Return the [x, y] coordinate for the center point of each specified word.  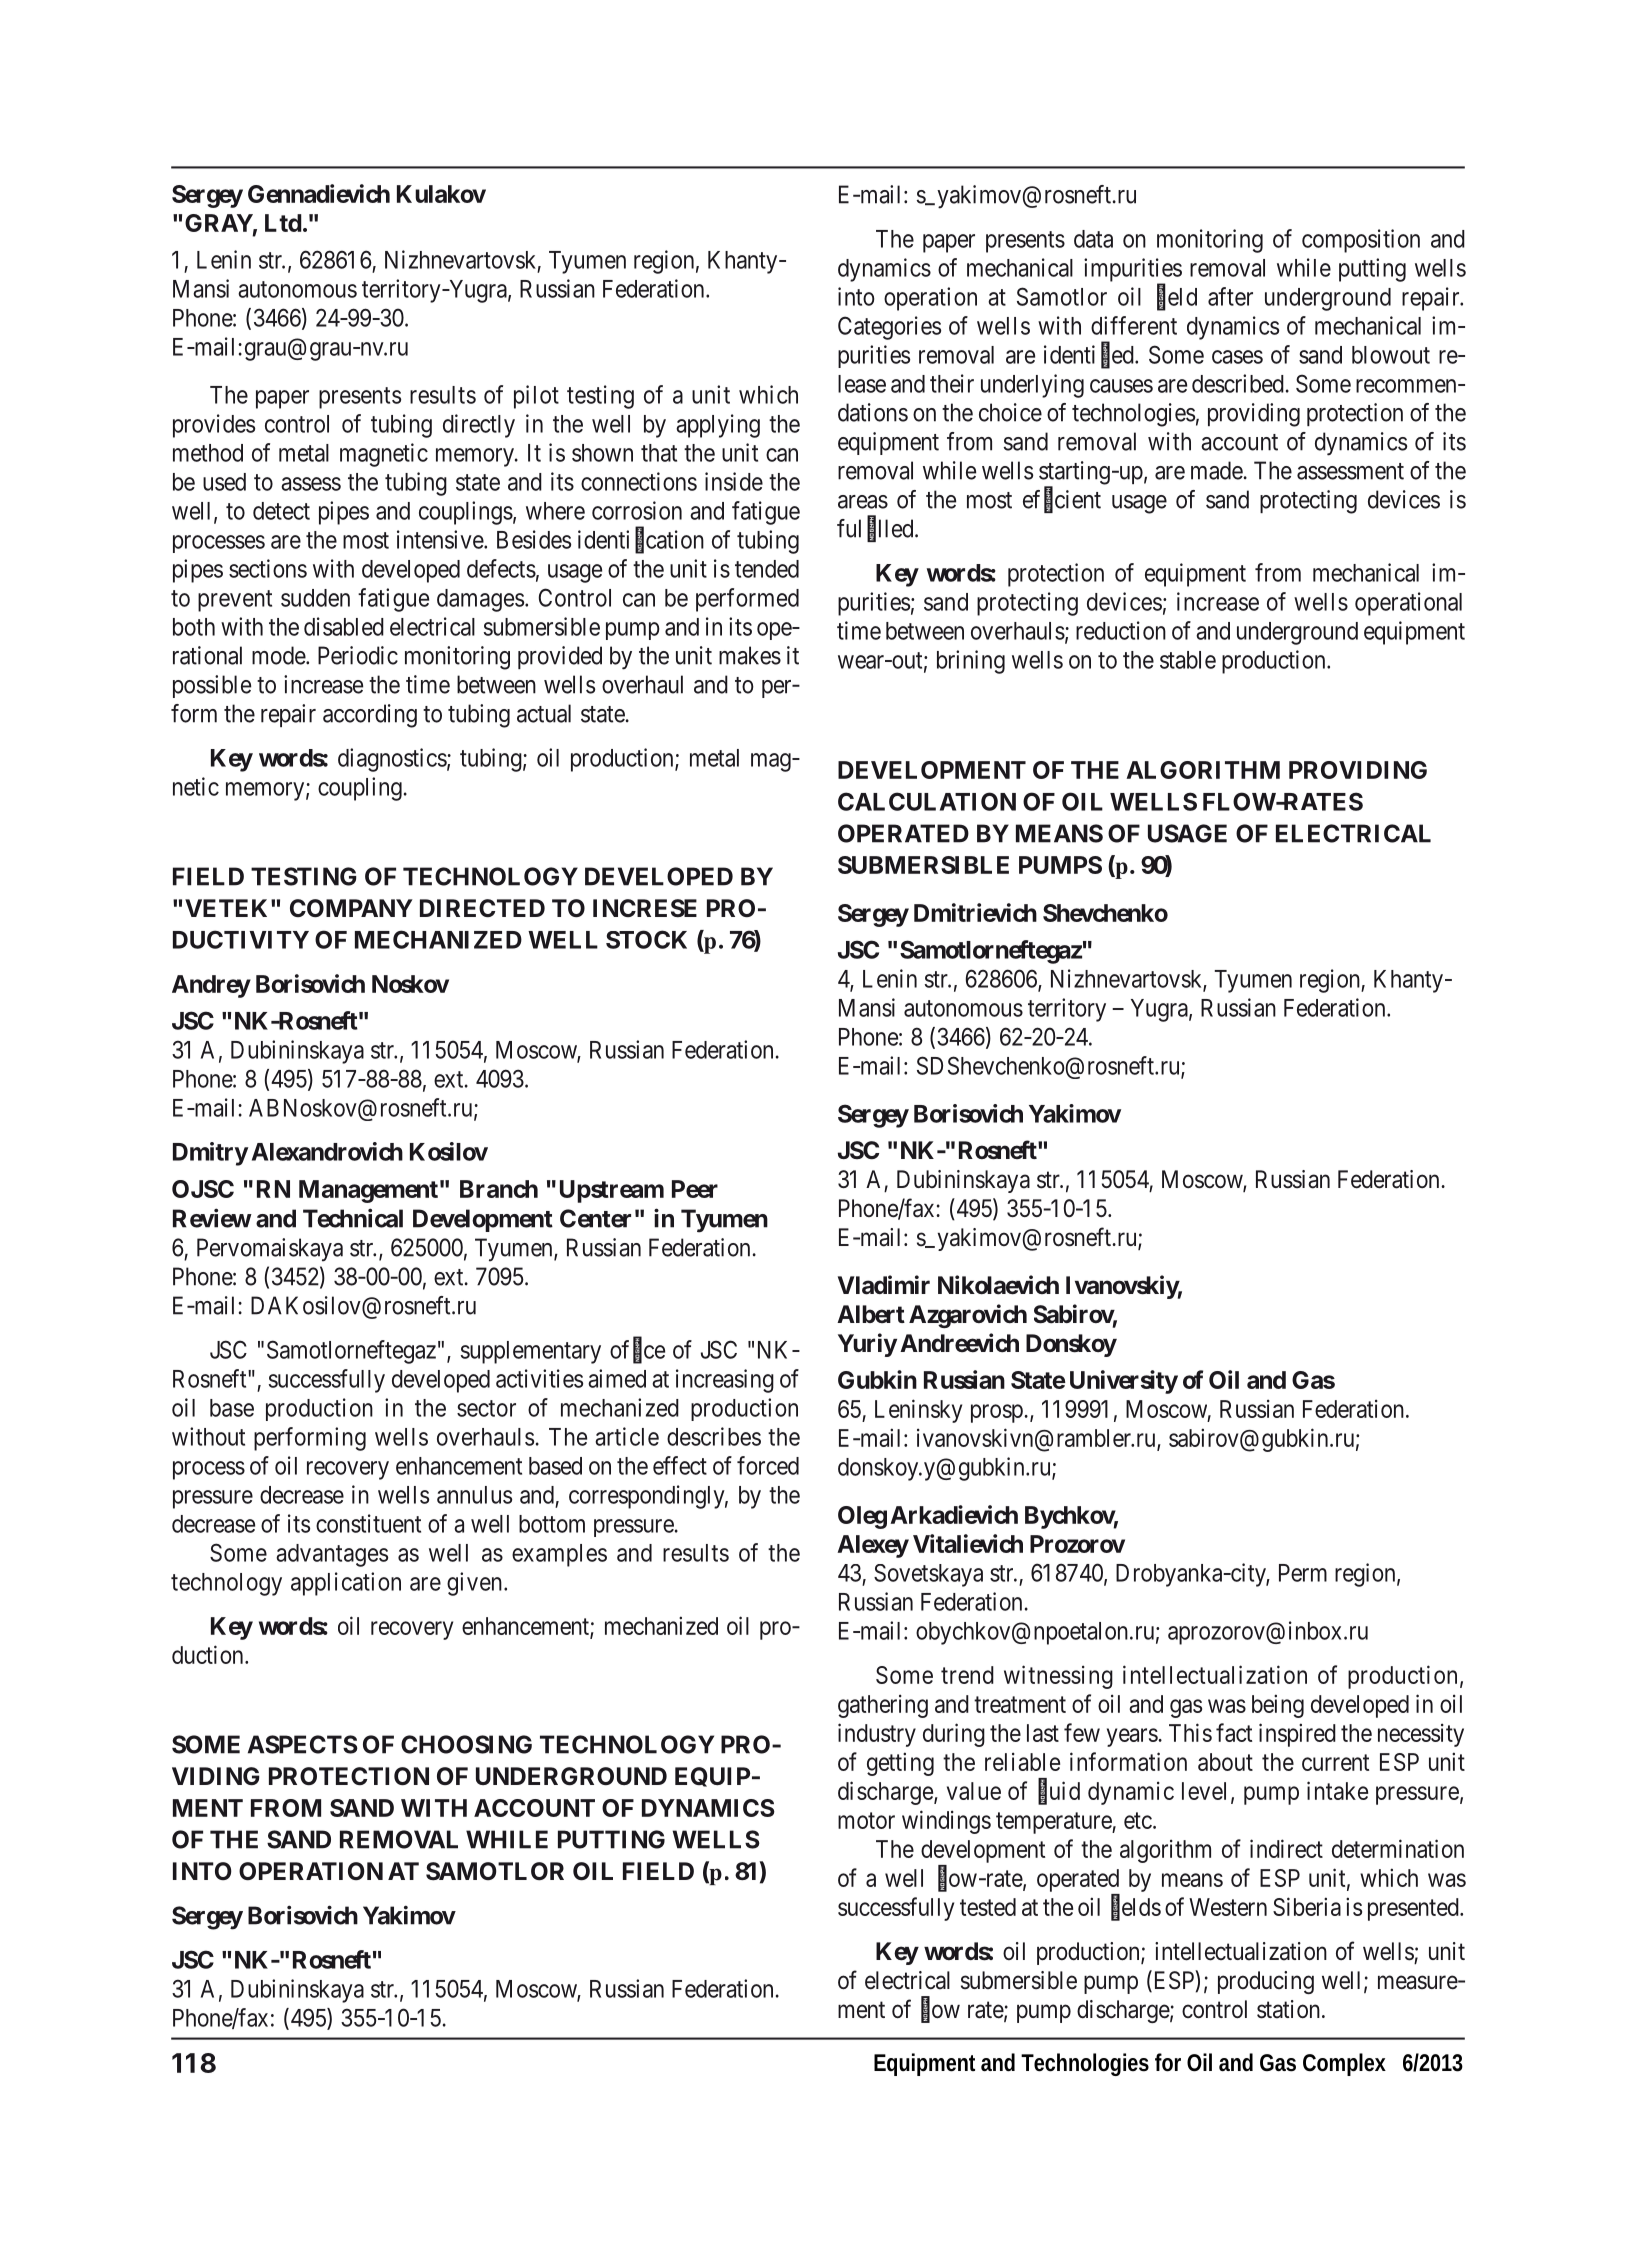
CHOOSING [466, 1744]
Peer [695, 1189]
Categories [889, 328]
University [1124, 1382]
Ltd [283, 223]
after [1230, 296]
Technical [353, 1218]
